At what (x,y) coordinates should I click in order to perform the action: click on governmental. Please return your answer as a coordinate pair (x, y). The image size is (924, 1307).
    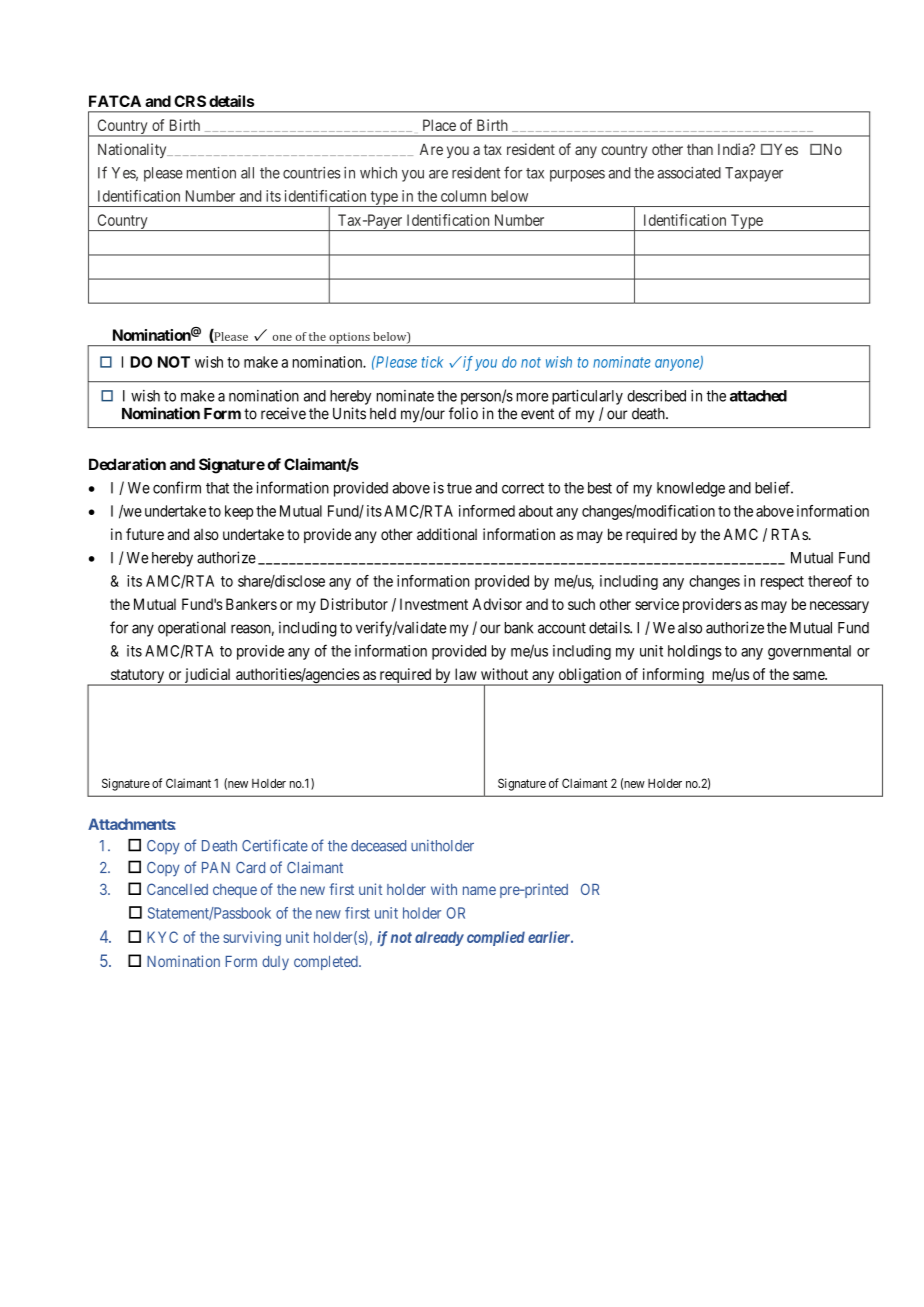
    Looking at the image, I should click on (809, 652).
